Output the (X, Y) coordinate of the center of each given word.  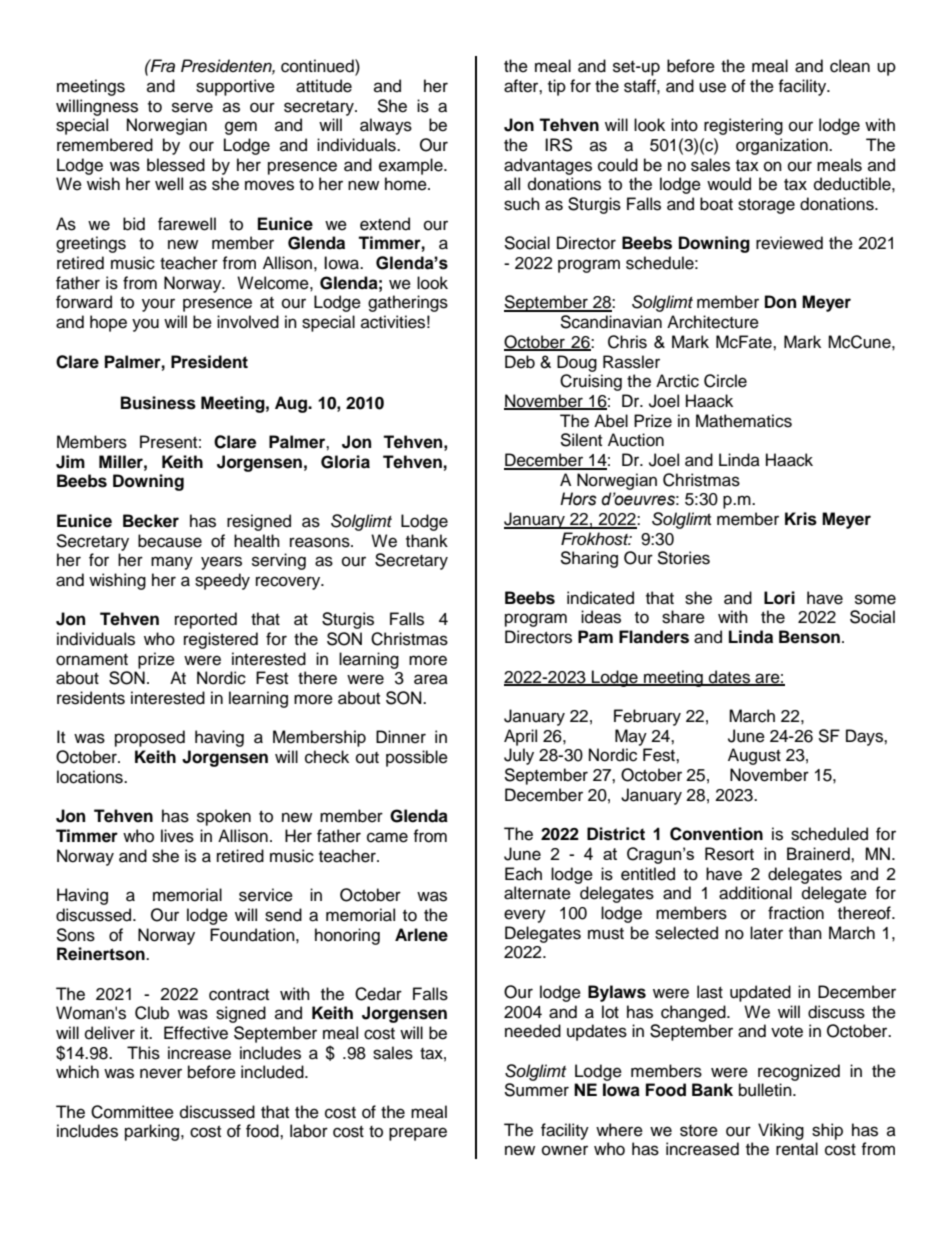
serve (192, 107)
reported (206, 620)
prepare (418, 1134)
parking (153, 1132)
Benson (809, 637)
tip (557, 87)
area (431, 679)
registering (743, 126)
